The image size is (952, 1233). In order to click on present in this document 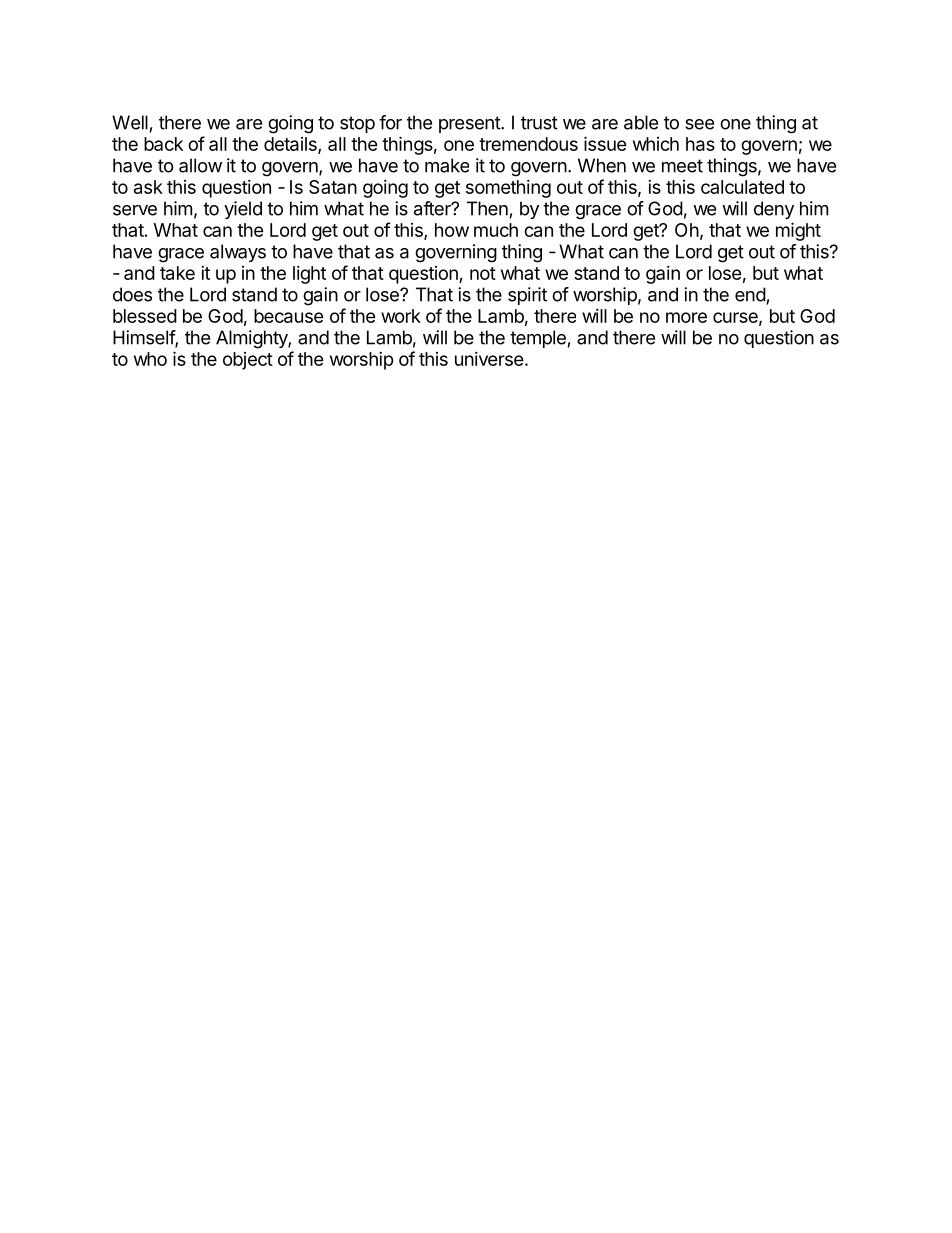, I will do `click(470, 124)`.
